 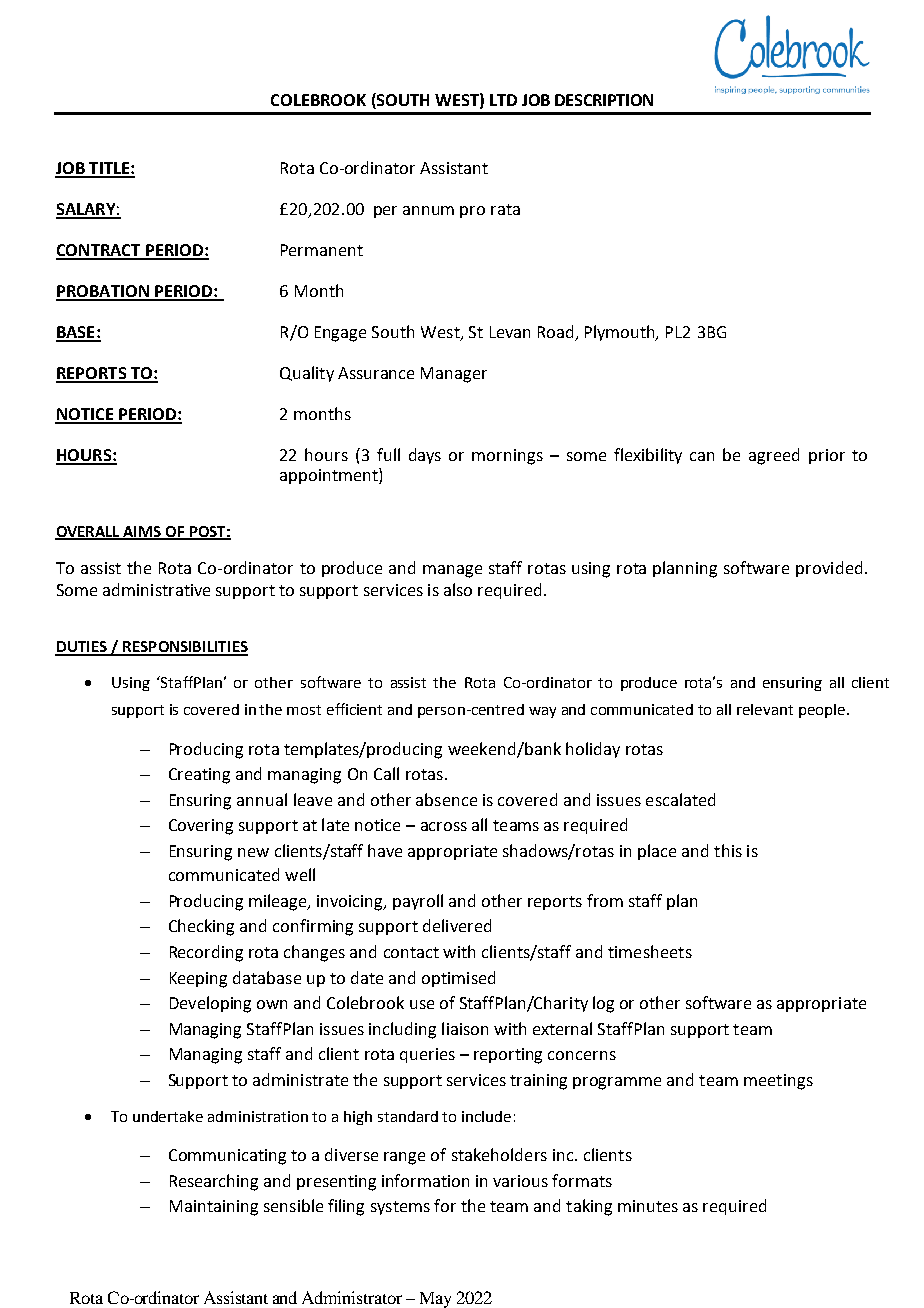 What do you see at coordinates (435, 1300) in the screenshot?
I see `May` at bounding box center [435, 1300].
